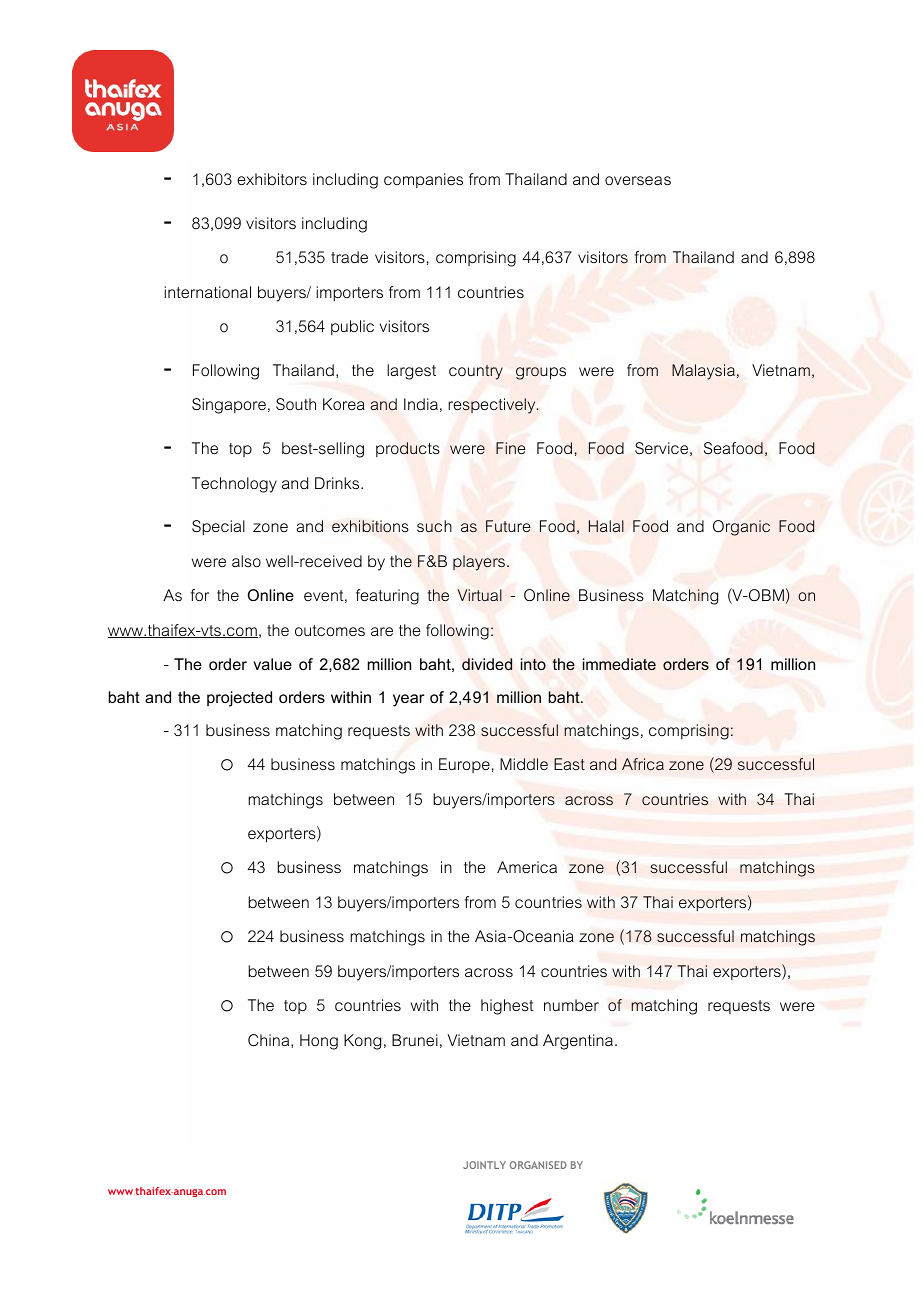  What do you see at coordinates (272, 179) in the document?
I see `exhibitors` at bounding box center [272, 179].
